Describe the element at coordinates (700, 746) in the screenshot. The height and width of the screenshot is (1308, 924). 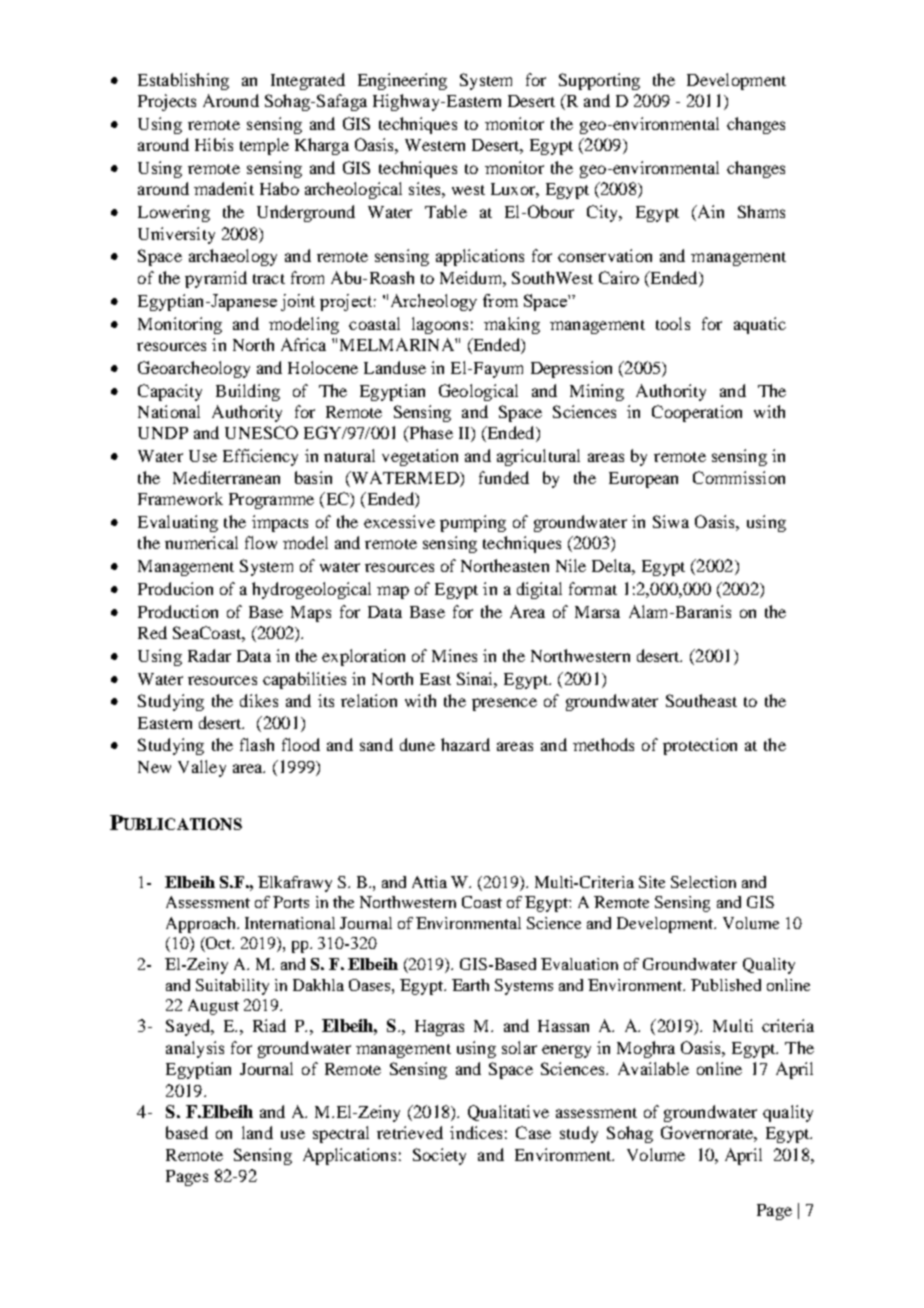
I see `protection` at that location.
